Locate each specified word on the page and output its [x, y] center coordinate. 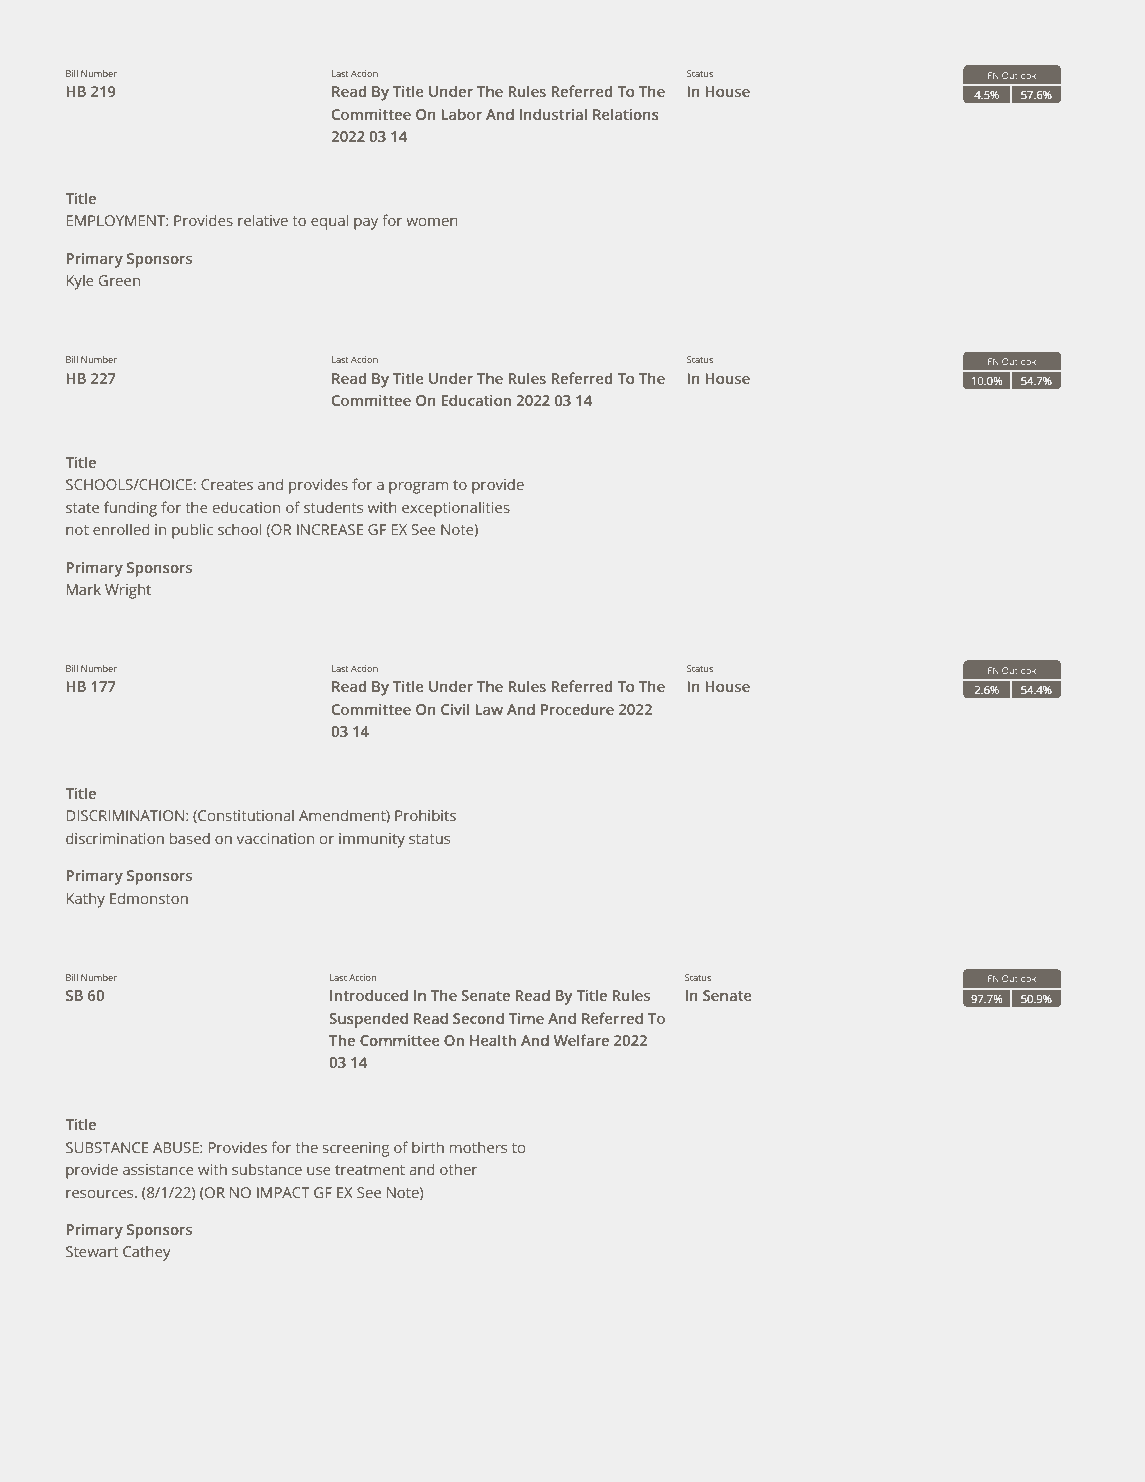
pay [366, 224]
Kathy [86, 900]
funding [130, 509]
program [418, 488]
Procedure [577, 709]
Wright [128, 591]
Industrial [553, 114]
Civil [455, 709]
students [333, 507]
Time [526, 1018]
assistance [158, 1169]
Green [119, 280]
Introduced [369, 995]
